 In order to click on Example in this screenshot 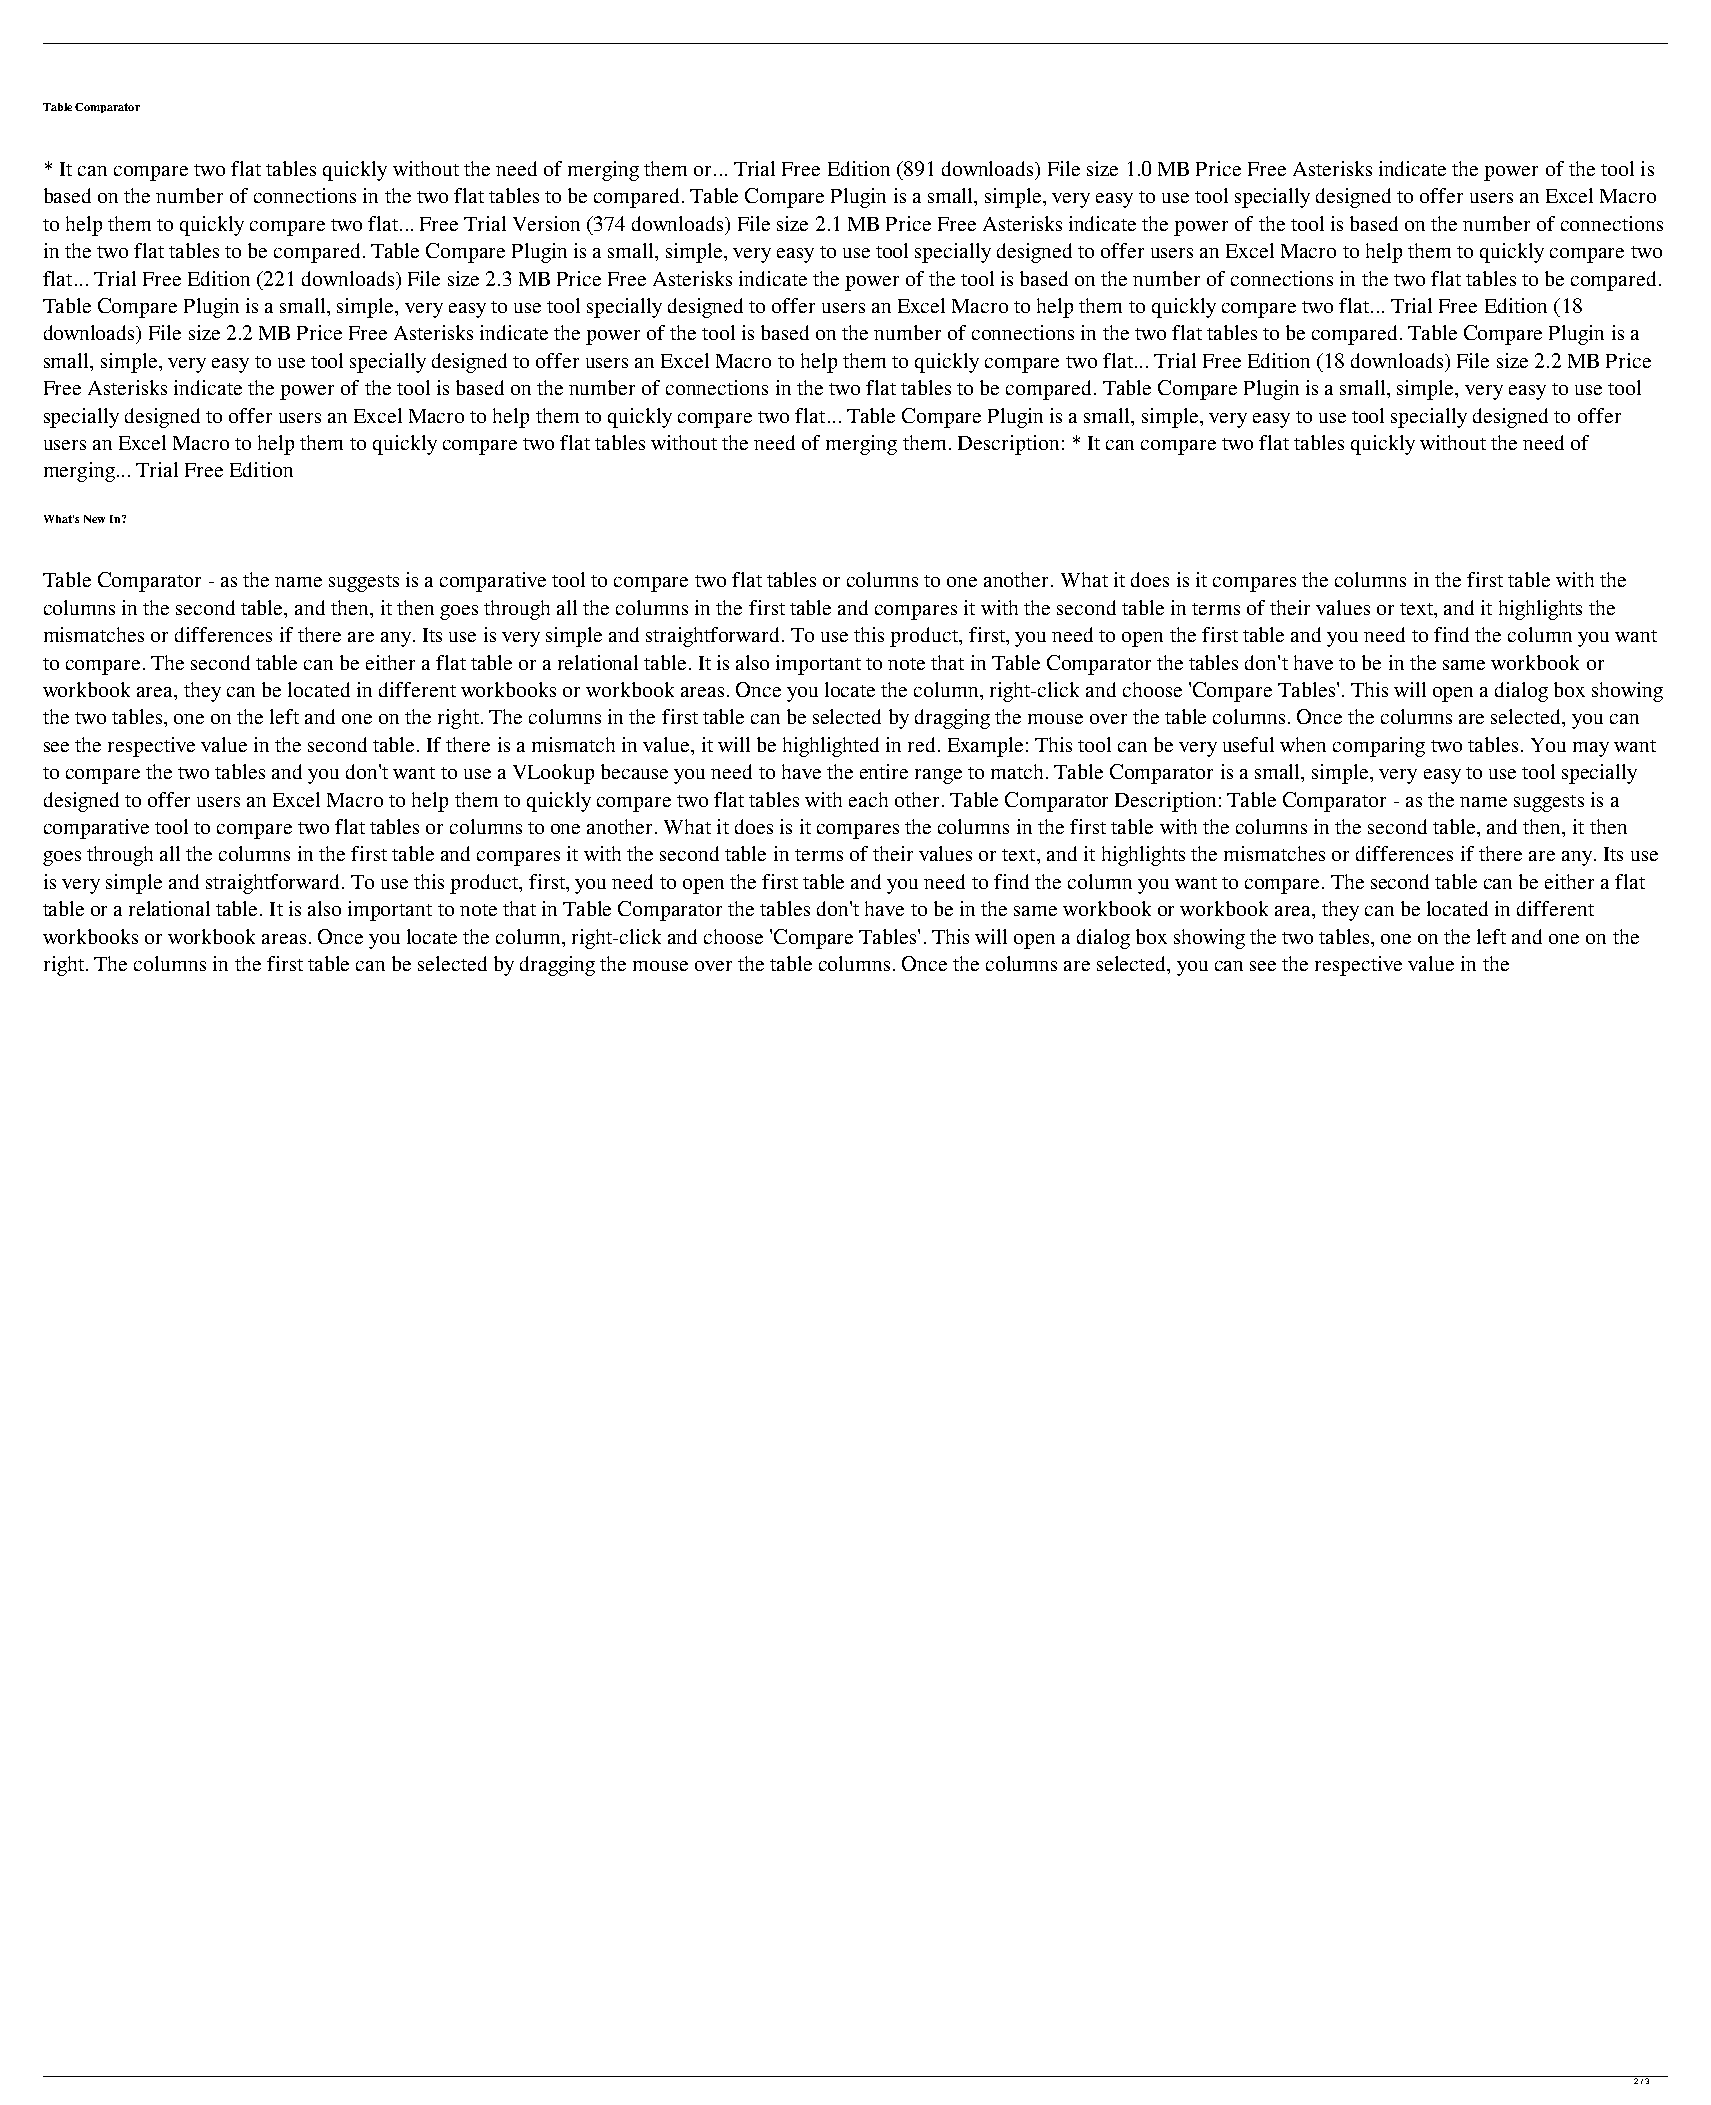, I will do `click(985, 747)`.
